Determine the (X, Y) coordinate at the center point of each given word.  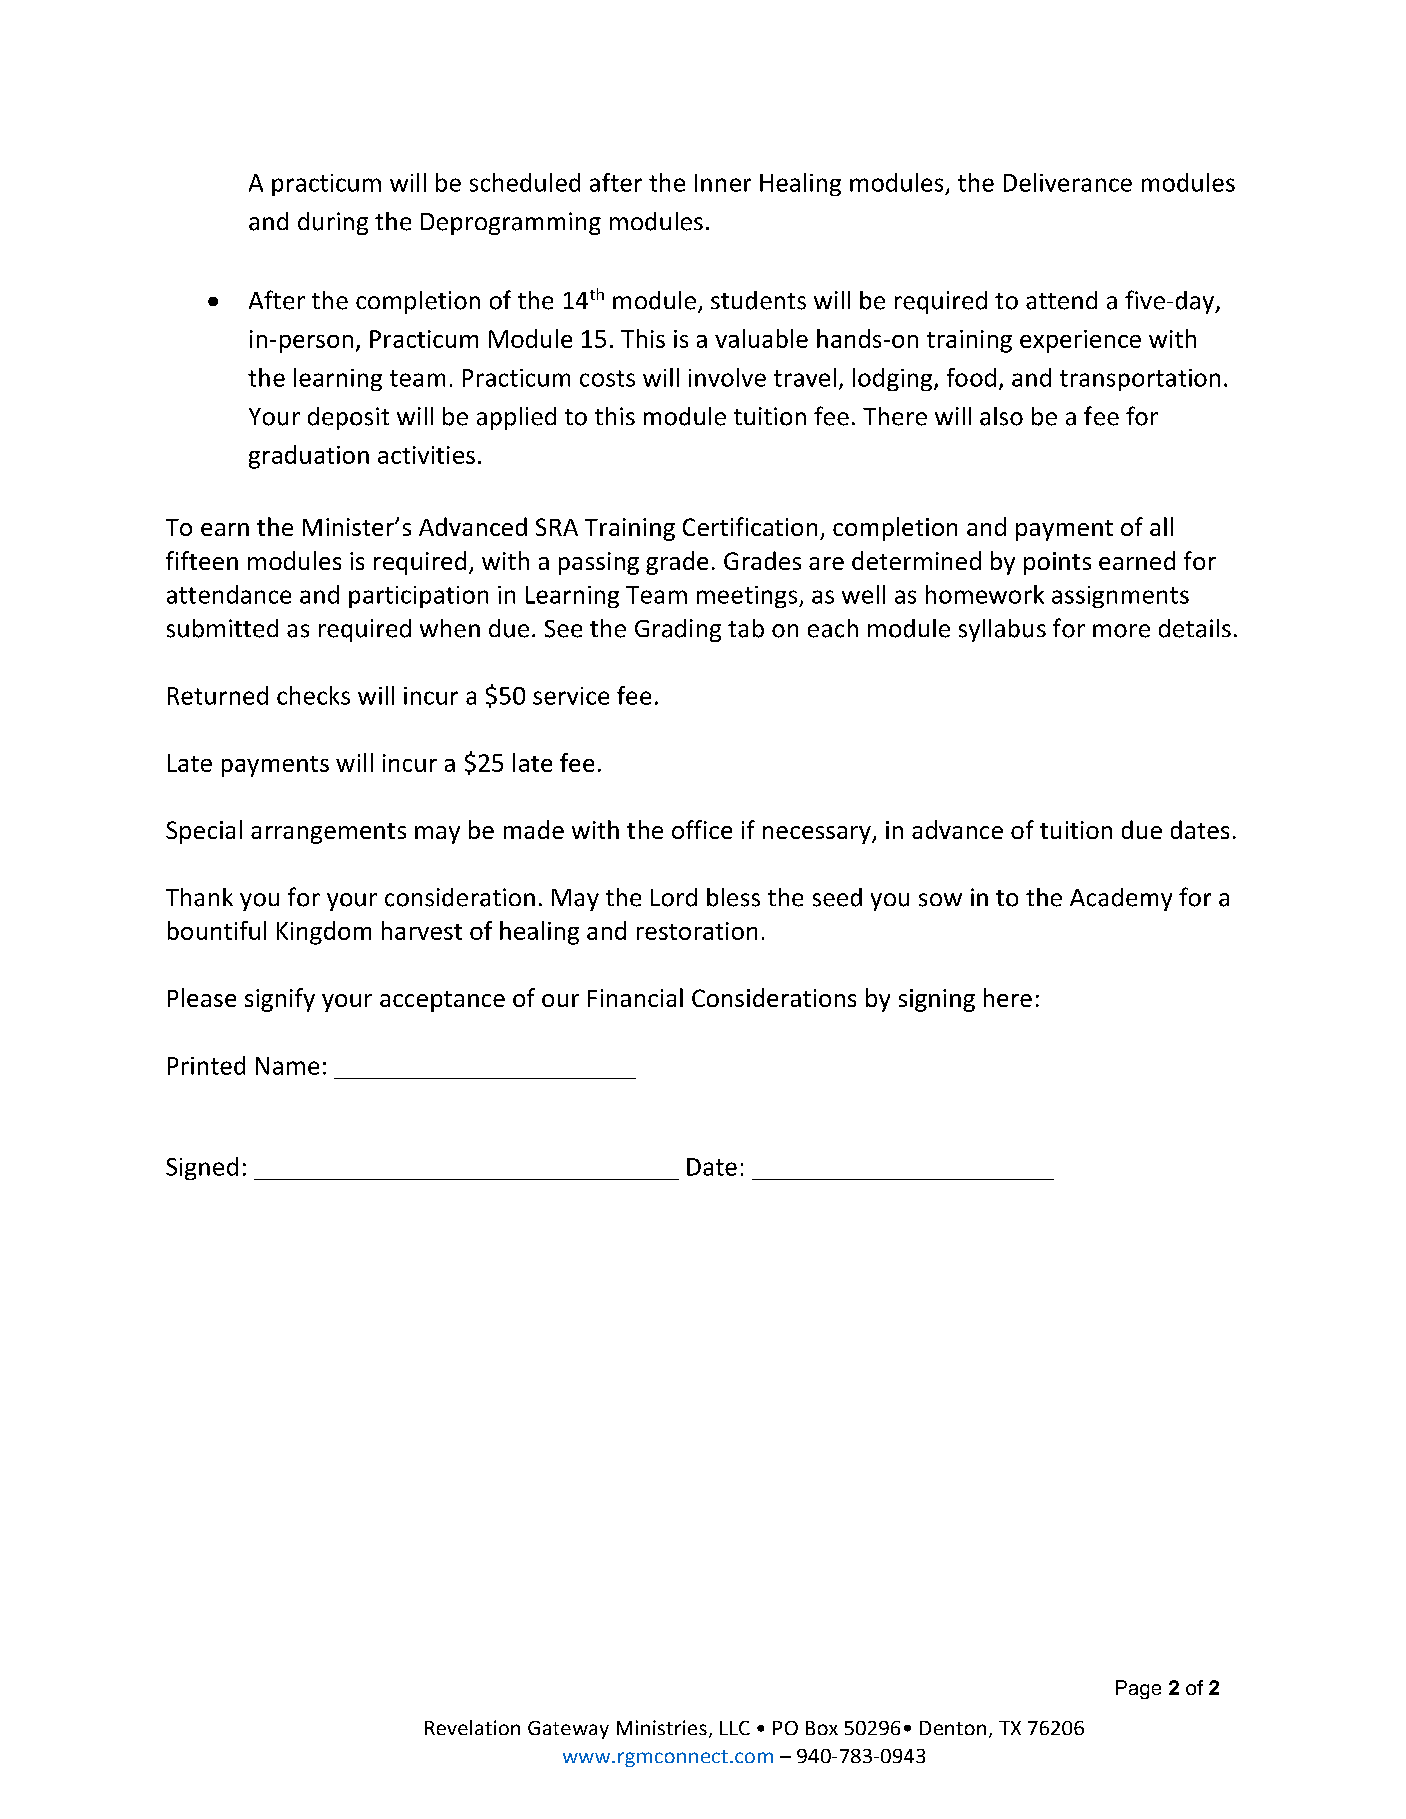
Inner (723, 183)
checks (313, 695)
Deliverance (1068, 182)
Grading (678, 630)
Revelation (472, 1727)
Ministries (662, 1727)
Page (1138, 1689)
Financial (635, 997)
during (333, 223)
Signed (202, 1168)
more (1121, 631)
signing (937, 1000)
